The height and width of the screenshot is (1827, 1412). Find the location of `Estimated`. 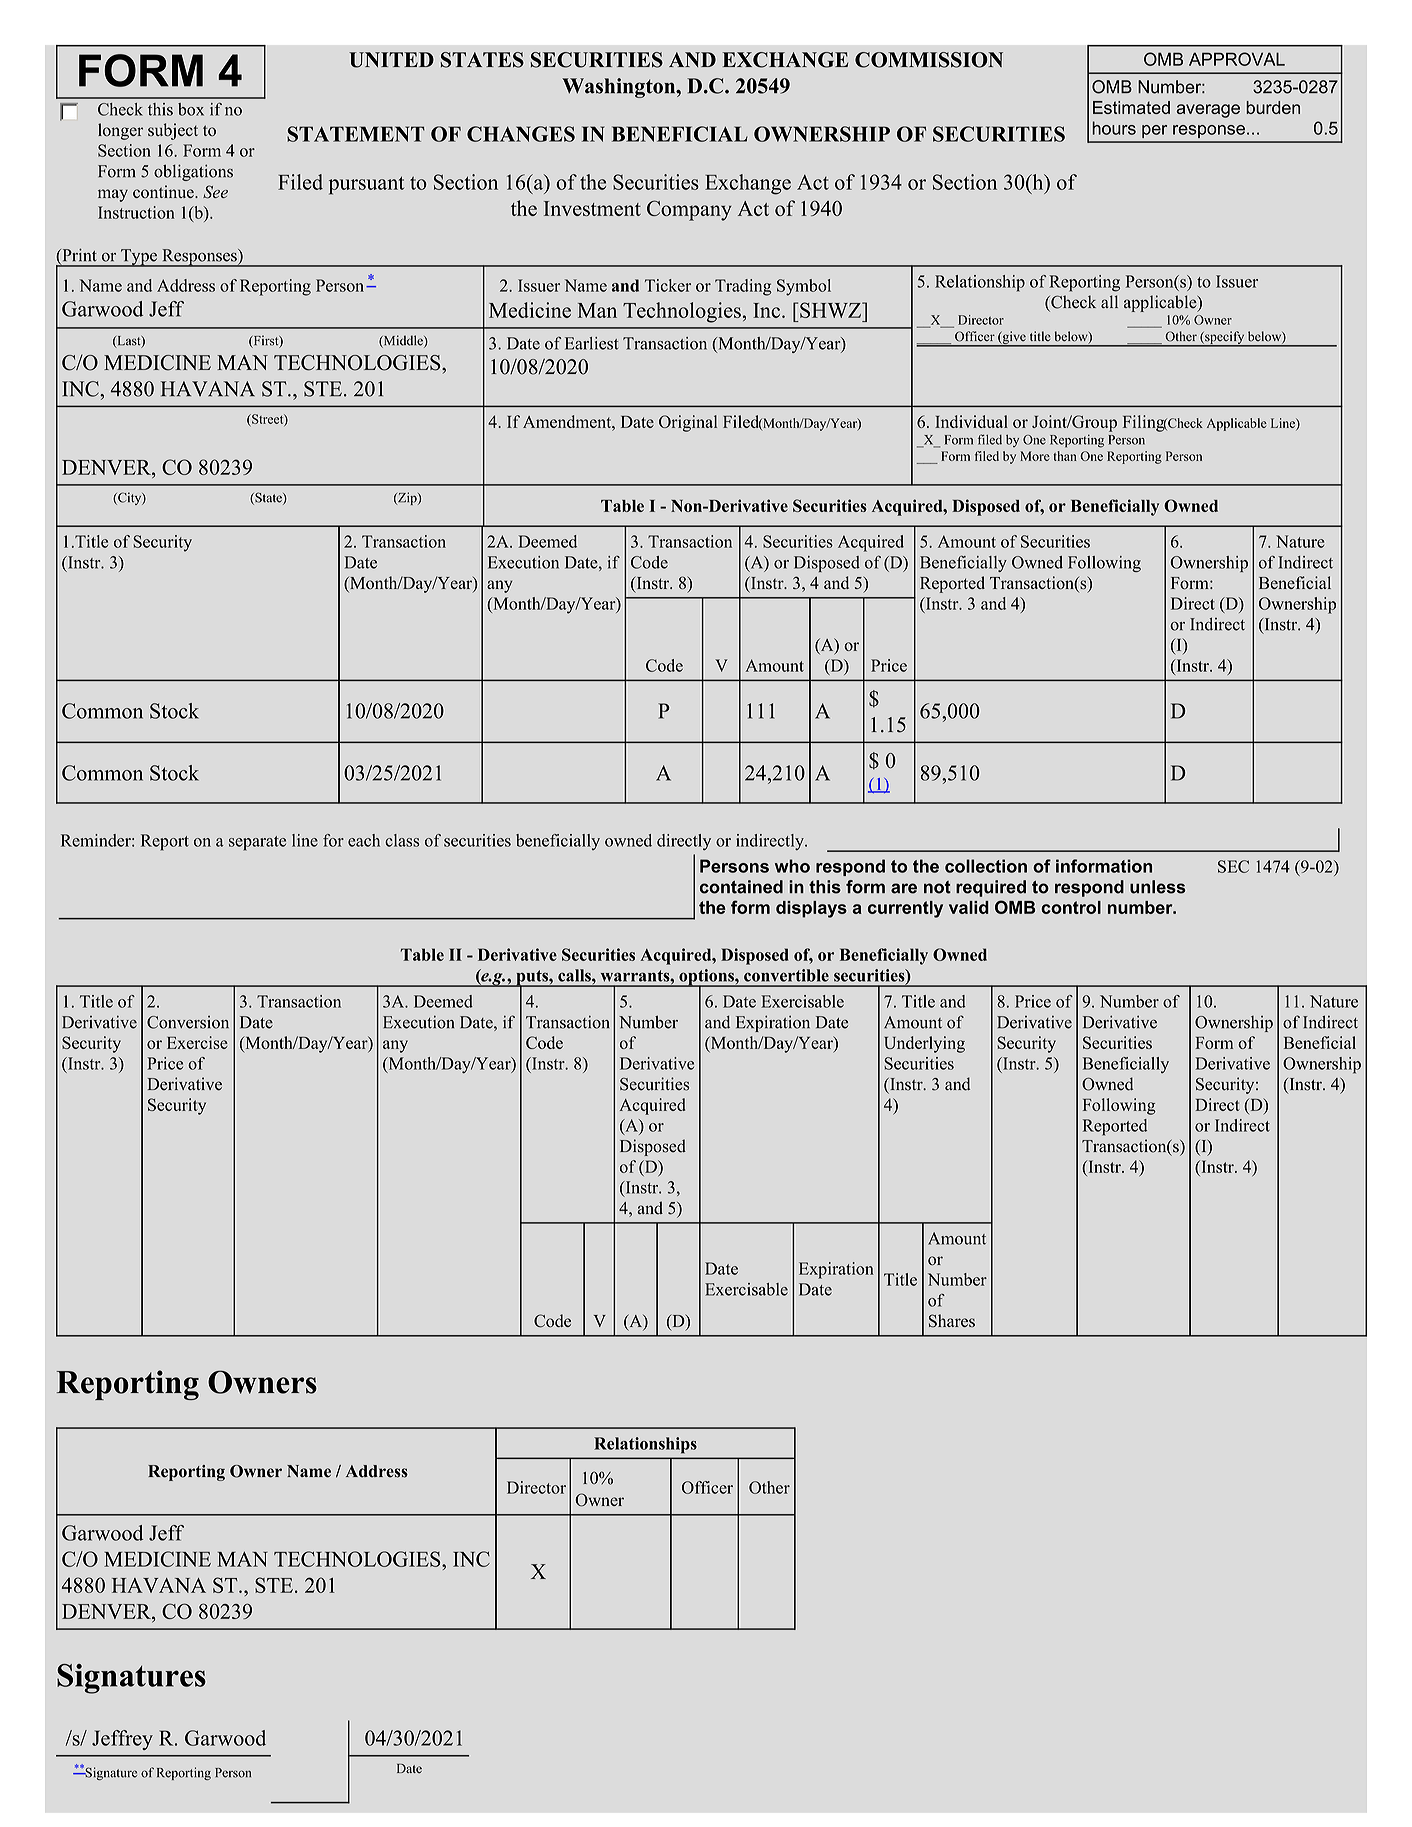

Estimated is located at coordinates (1131, 107).
